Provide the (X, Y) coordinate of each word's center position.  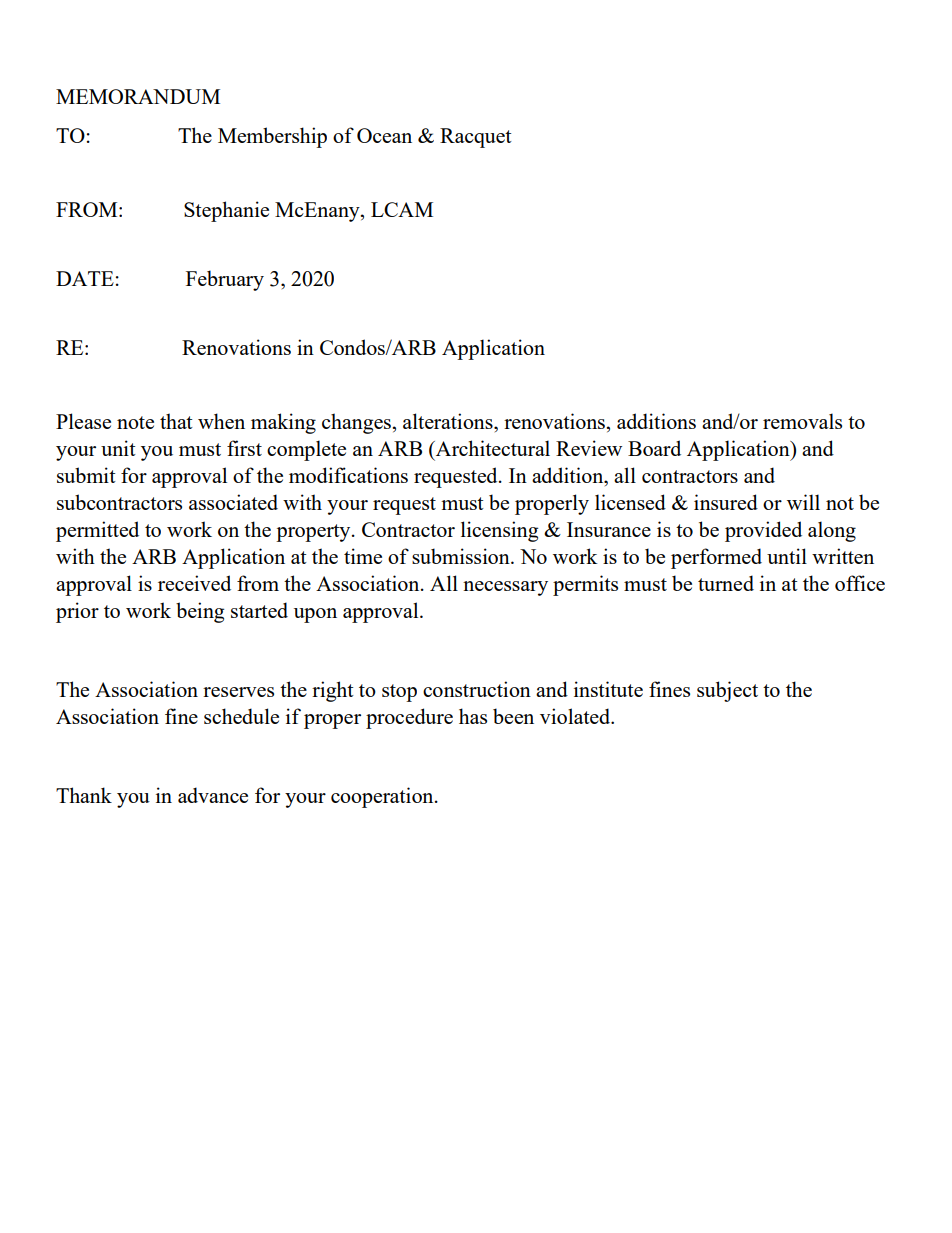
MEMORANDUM (138, 96)
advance (213, 795)
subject (727, 691)
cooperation (383, 797)
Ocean (384, 135)
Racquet (476, 138)
